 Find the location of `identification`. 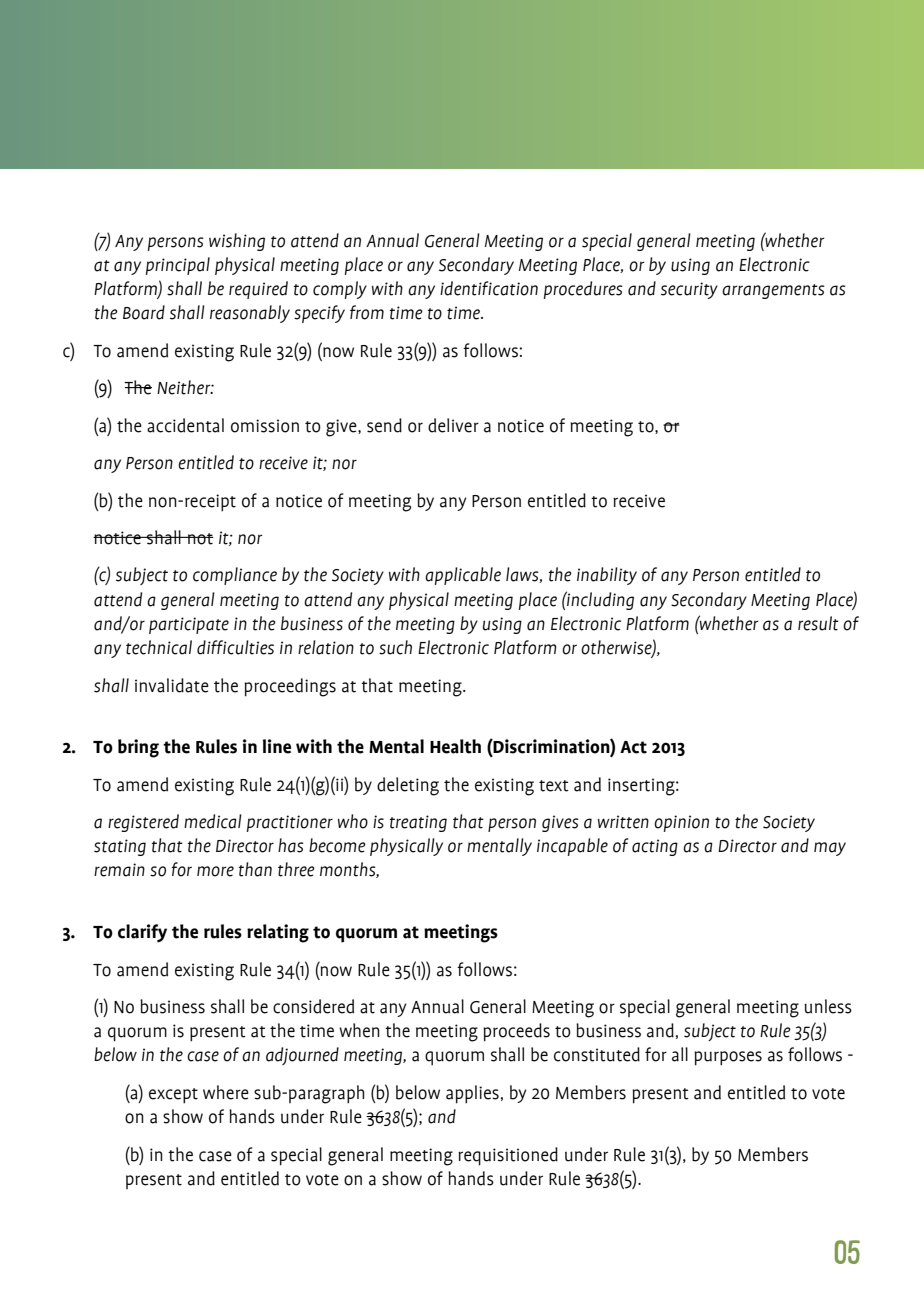

identification is located at coordinates (489, 288).
